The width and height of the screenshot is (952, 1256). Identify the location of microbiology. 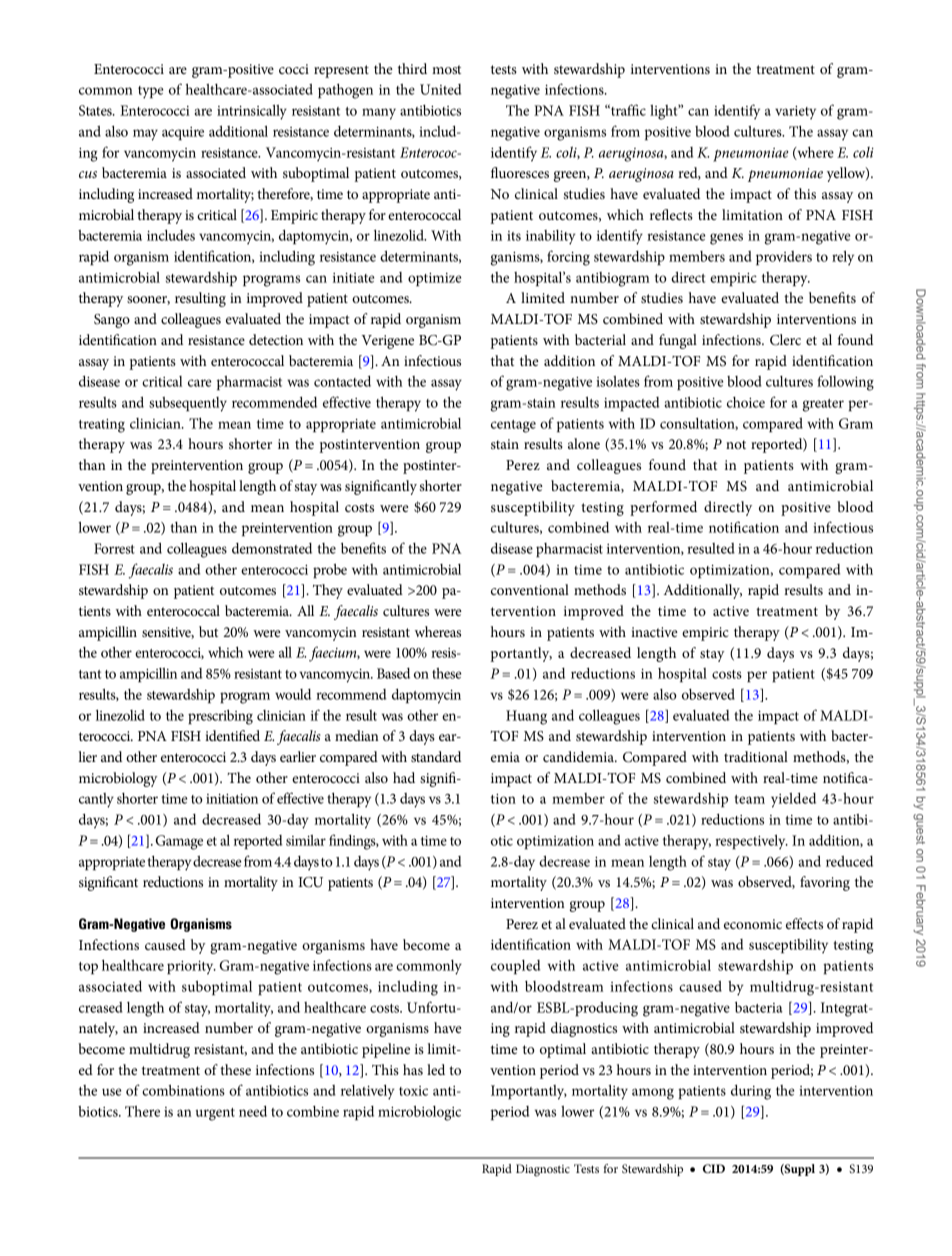
(118, 779).
